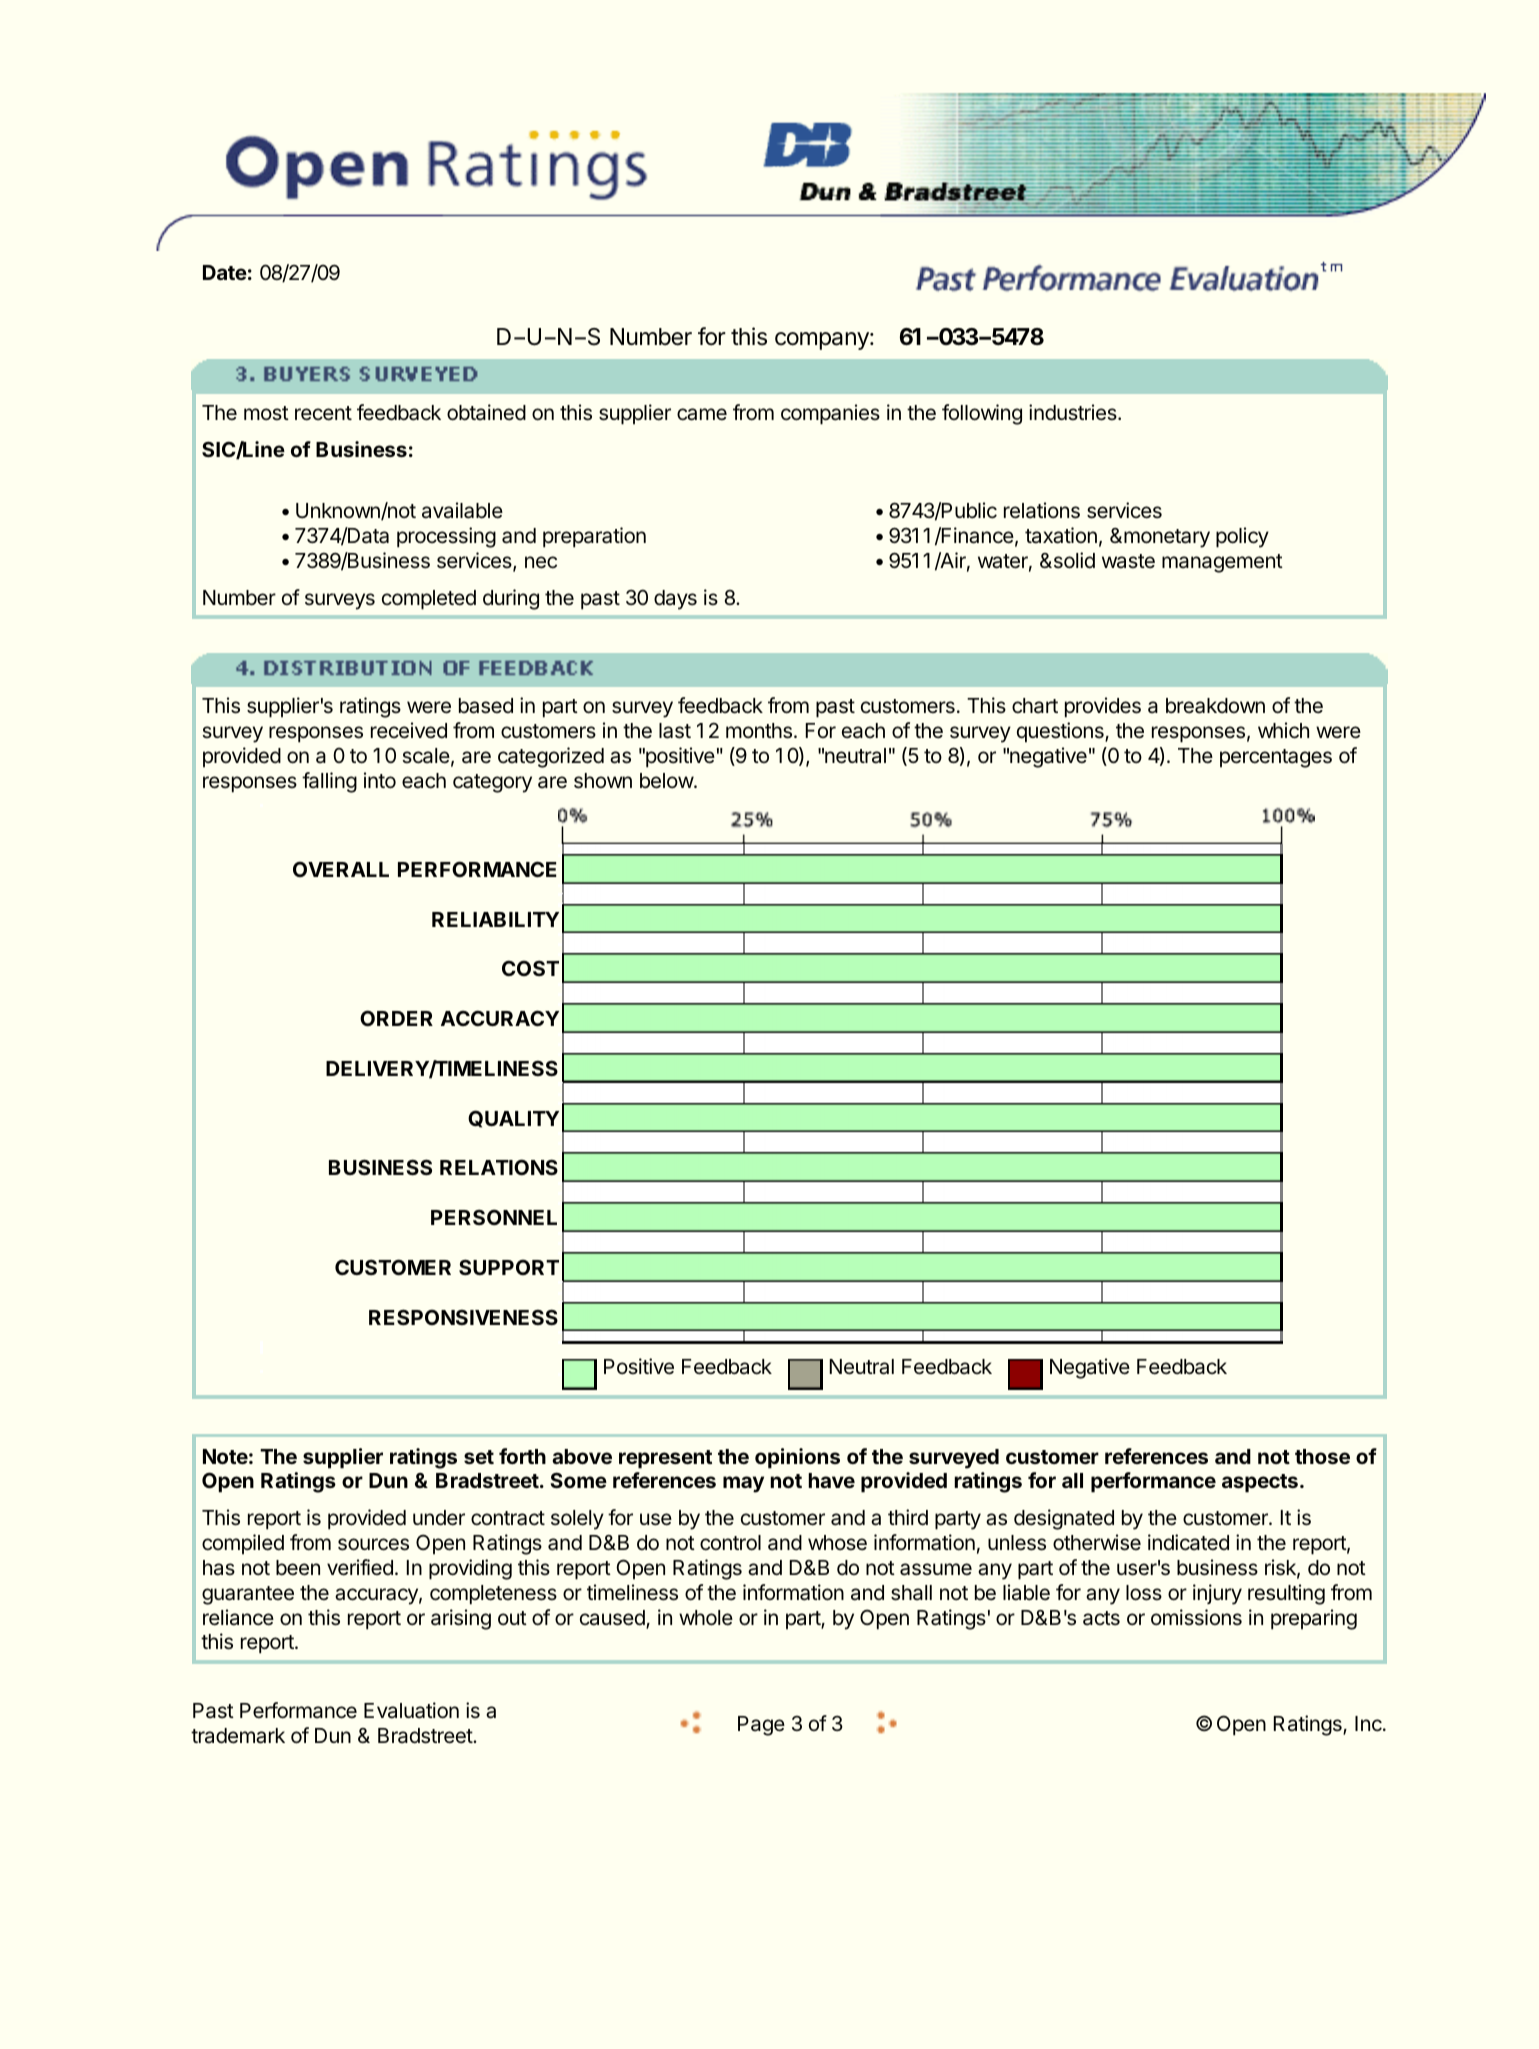 This screenshot has height=2049, width=1539. Describe the element at coordinates (1074, 412) in the screenshot. I see `industries` at that location.
